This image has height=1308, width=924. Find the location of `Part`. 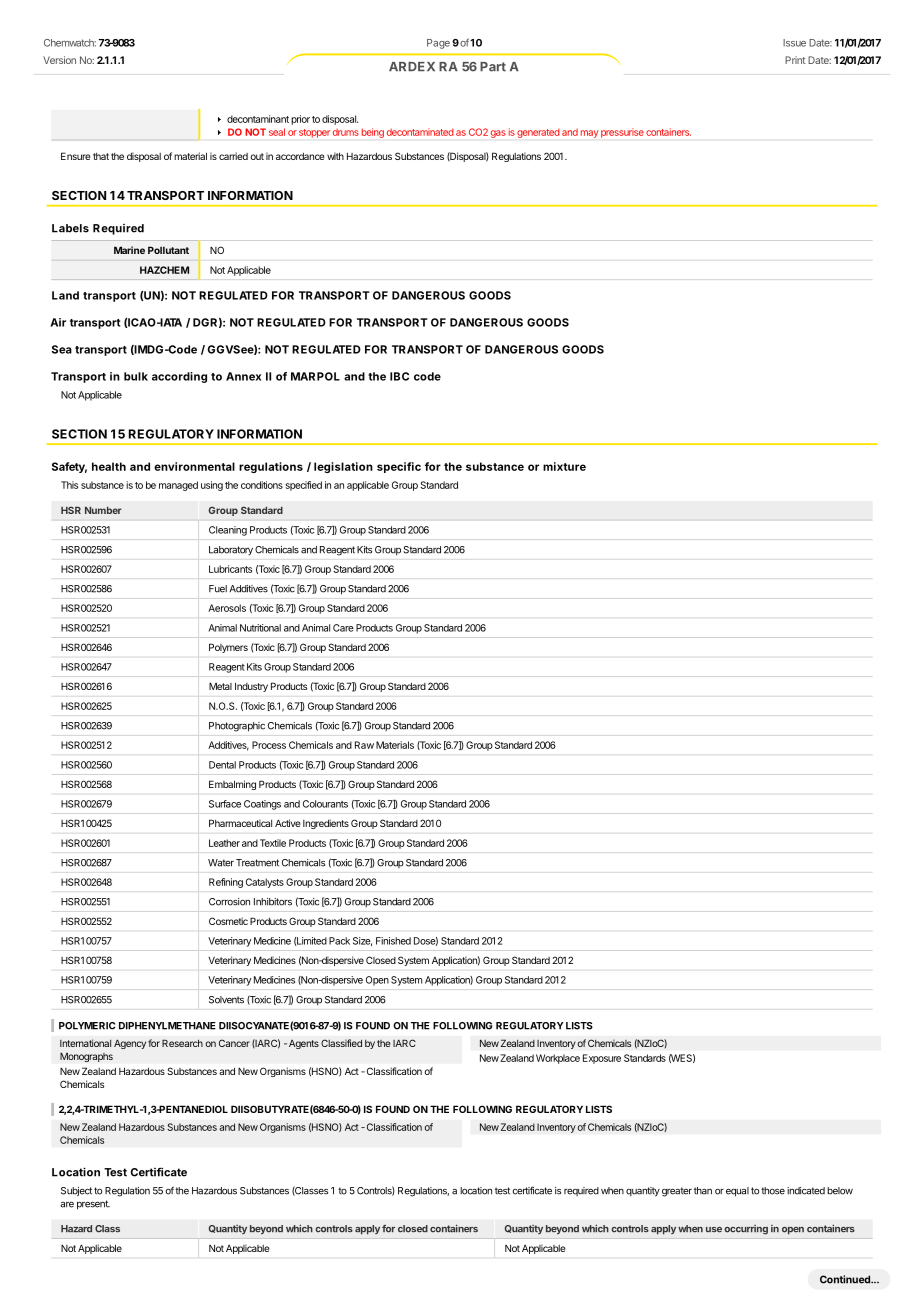

Part is located at coordinates (493, 67).
